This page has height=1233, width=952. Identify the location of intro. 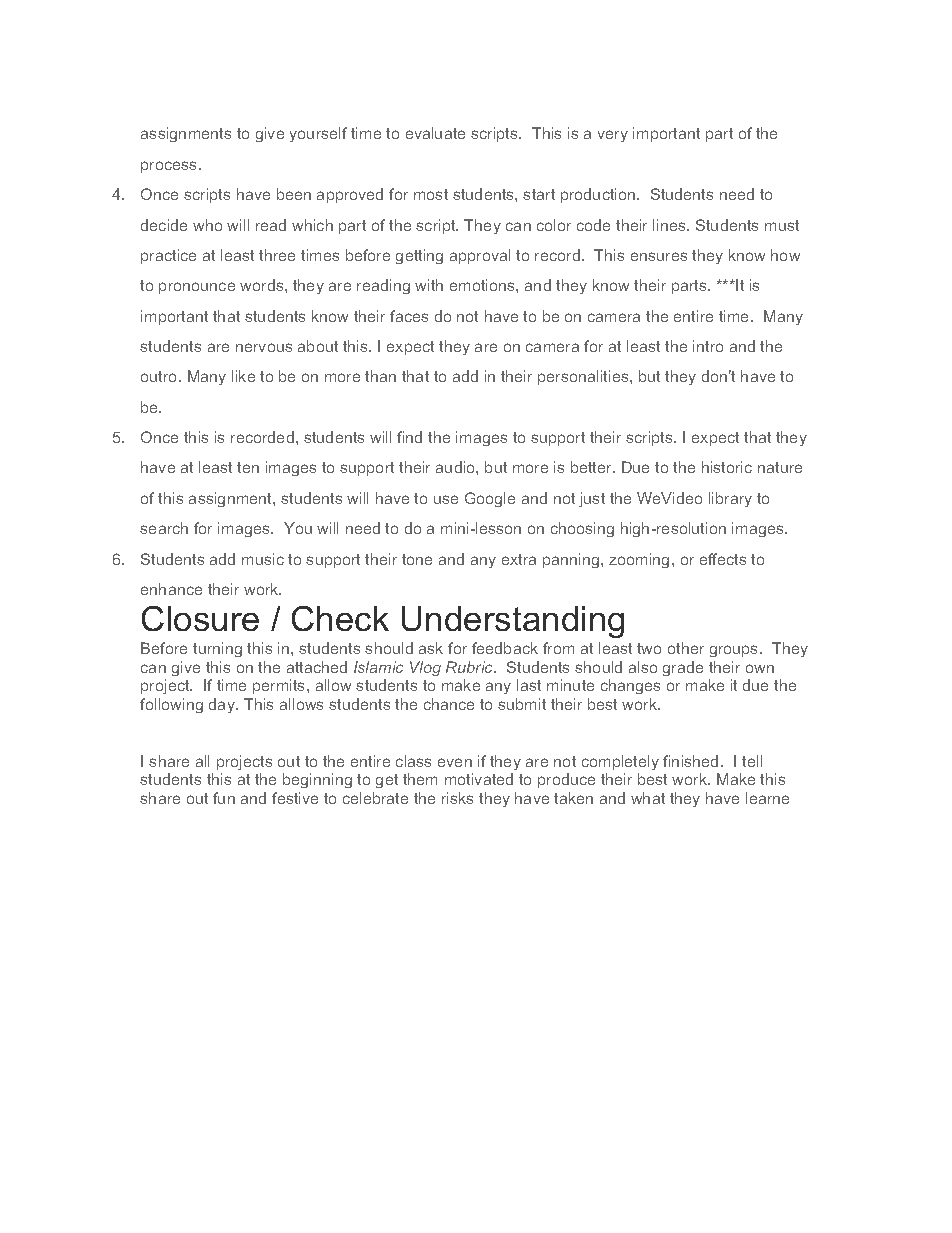
(708, 346).
